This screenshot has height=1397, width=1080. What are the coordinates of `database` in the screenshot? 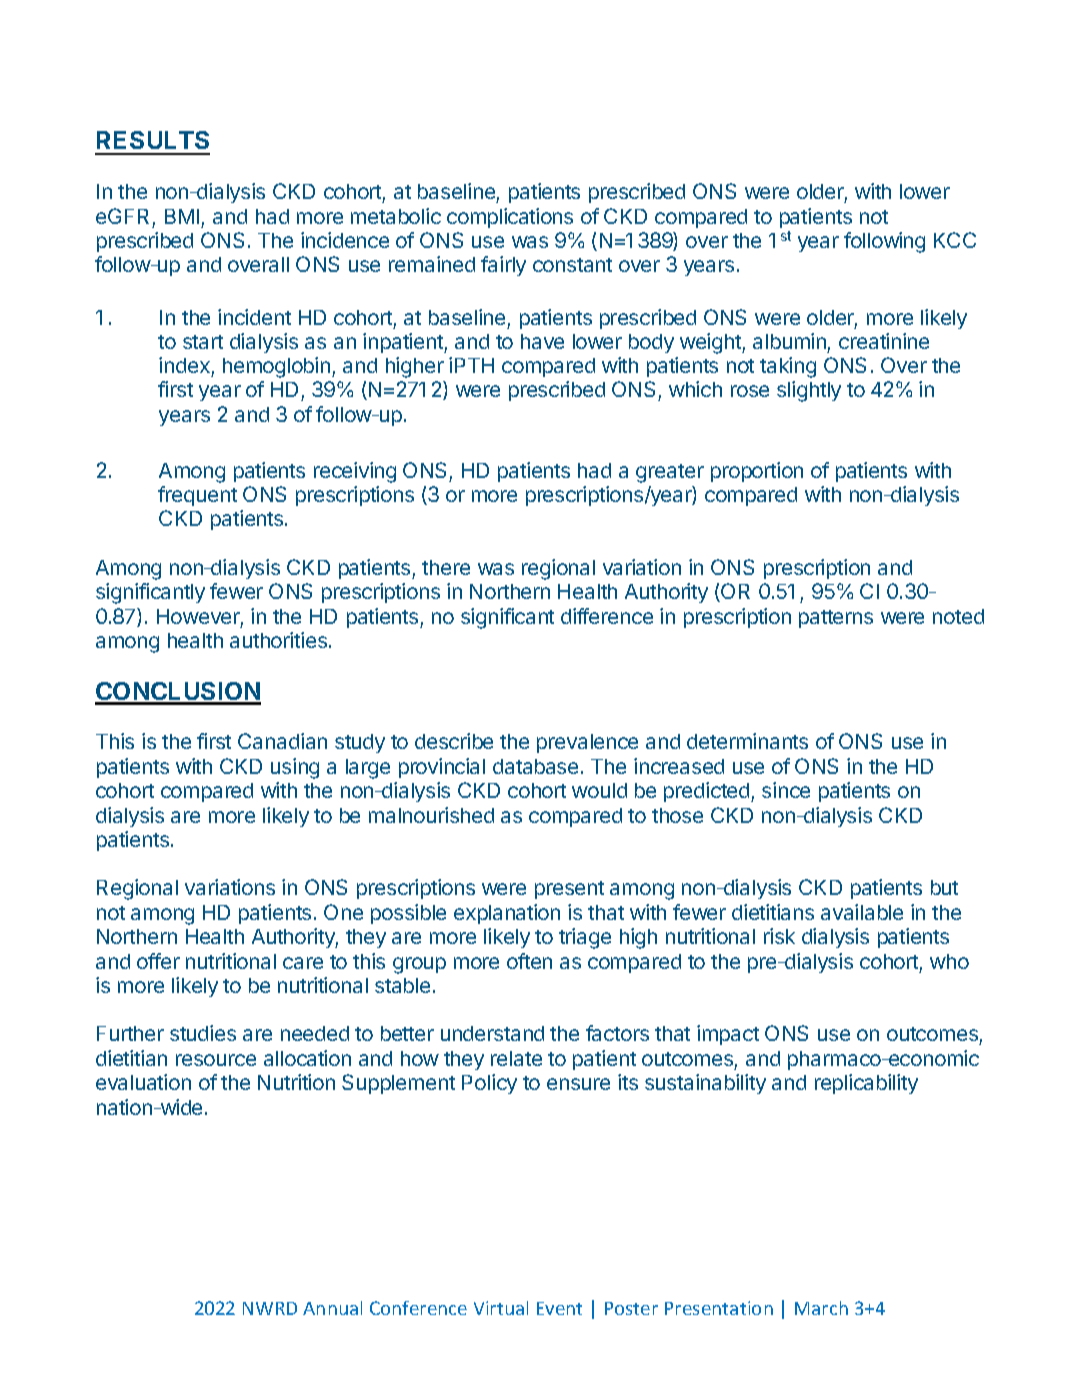 It's located at (535, 766).
